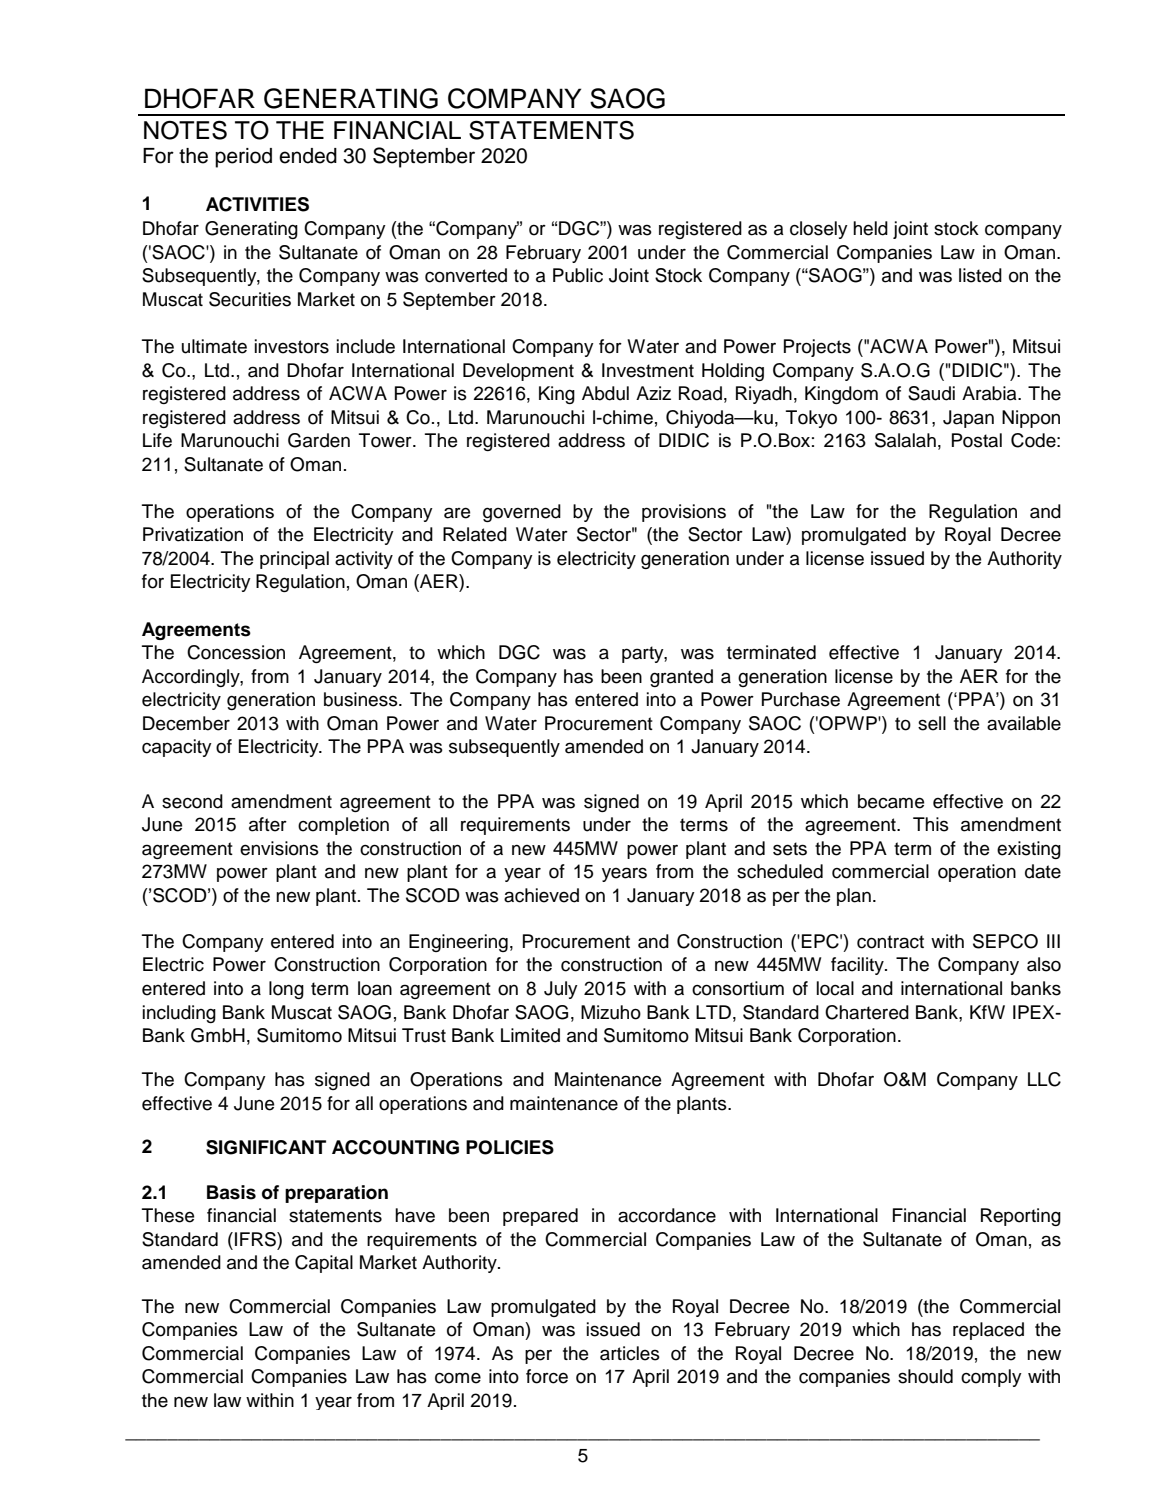 Image resolution: width=1166 pixels, height=1509 pixels. I want to click on Public, so click(578, 275).
